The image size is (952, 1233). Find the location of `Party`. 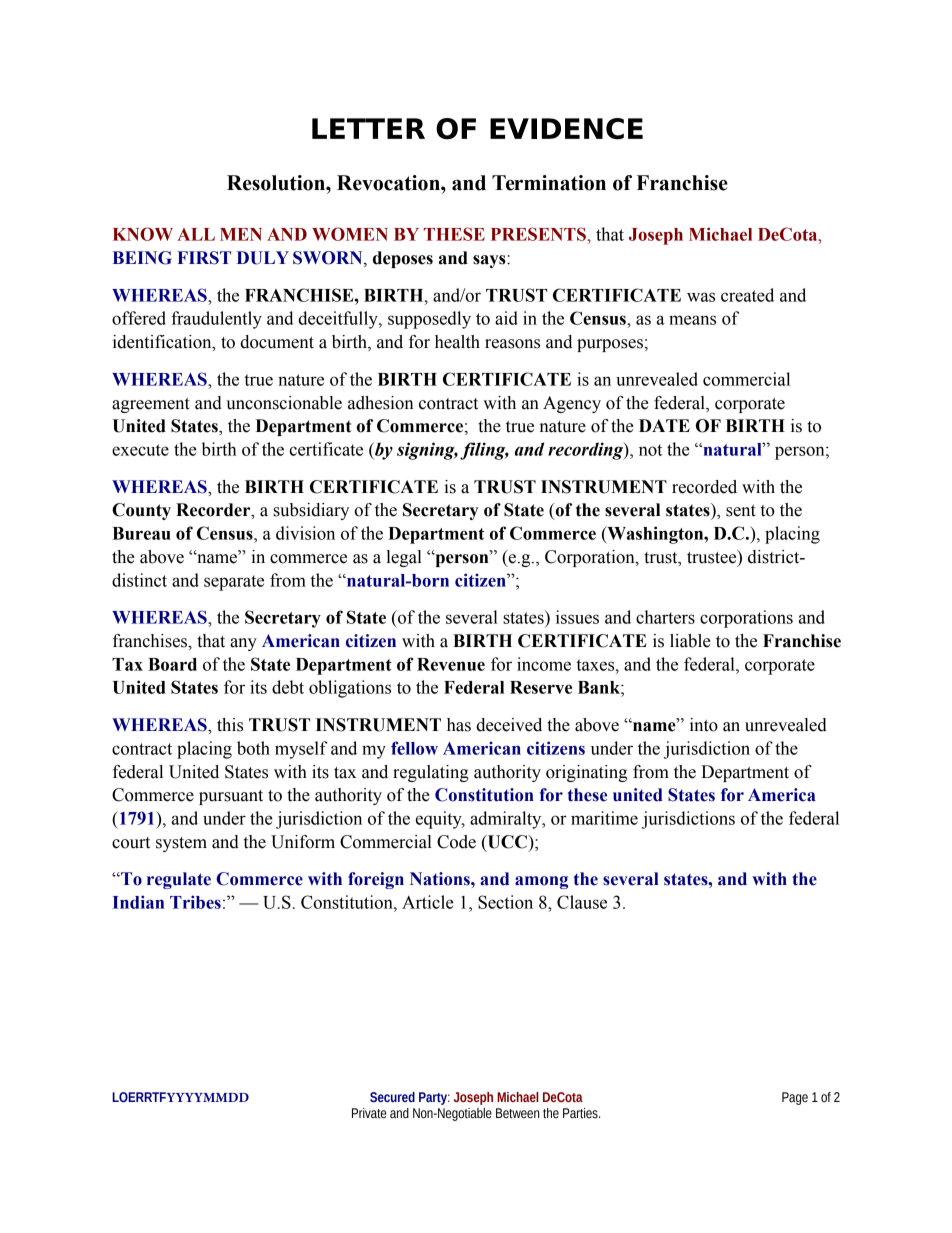

Party is located at coordinates (434, 1098).
